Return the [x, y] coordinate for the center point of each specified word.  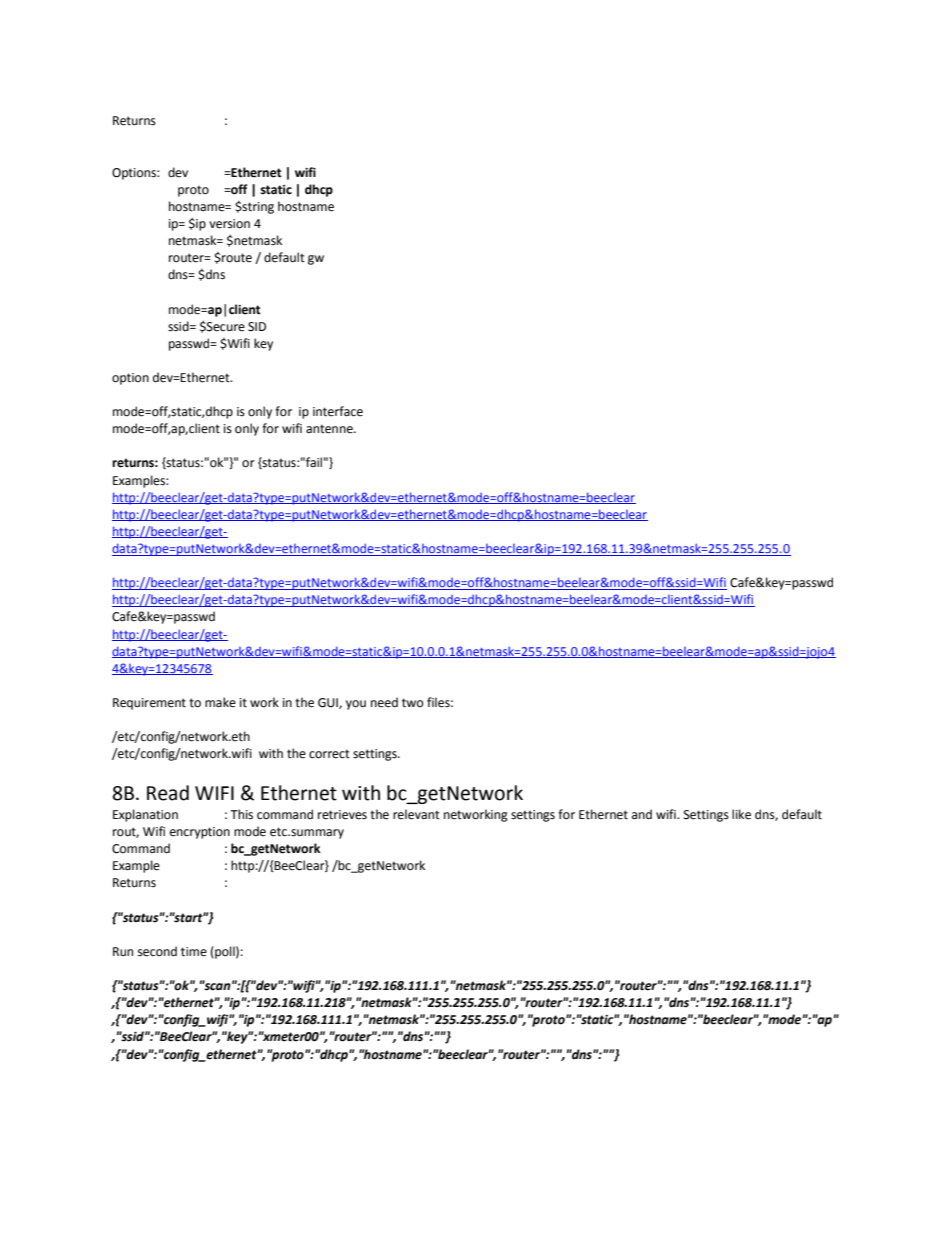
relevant [416, 814]
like [741, 814]
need [384, 702]
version [229, 224]
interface [338, 411]
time [194, 952]
